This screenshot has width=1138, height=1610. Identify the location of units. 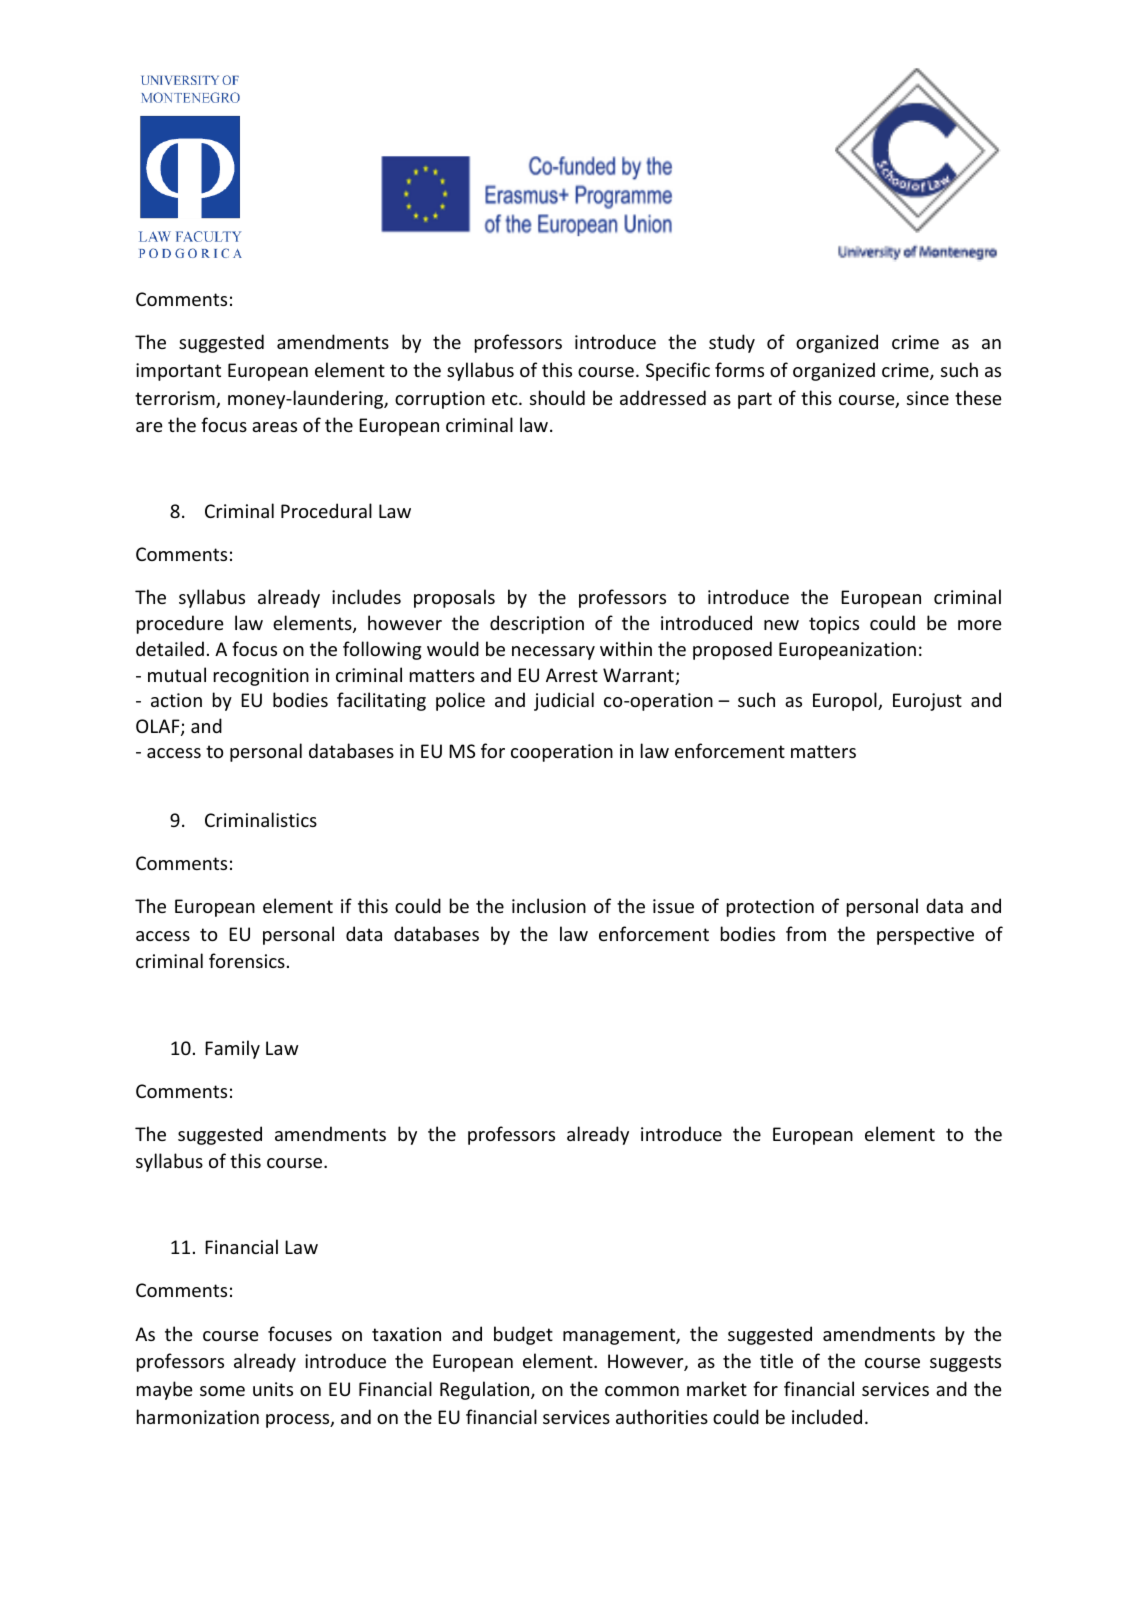
(273, 1389).
